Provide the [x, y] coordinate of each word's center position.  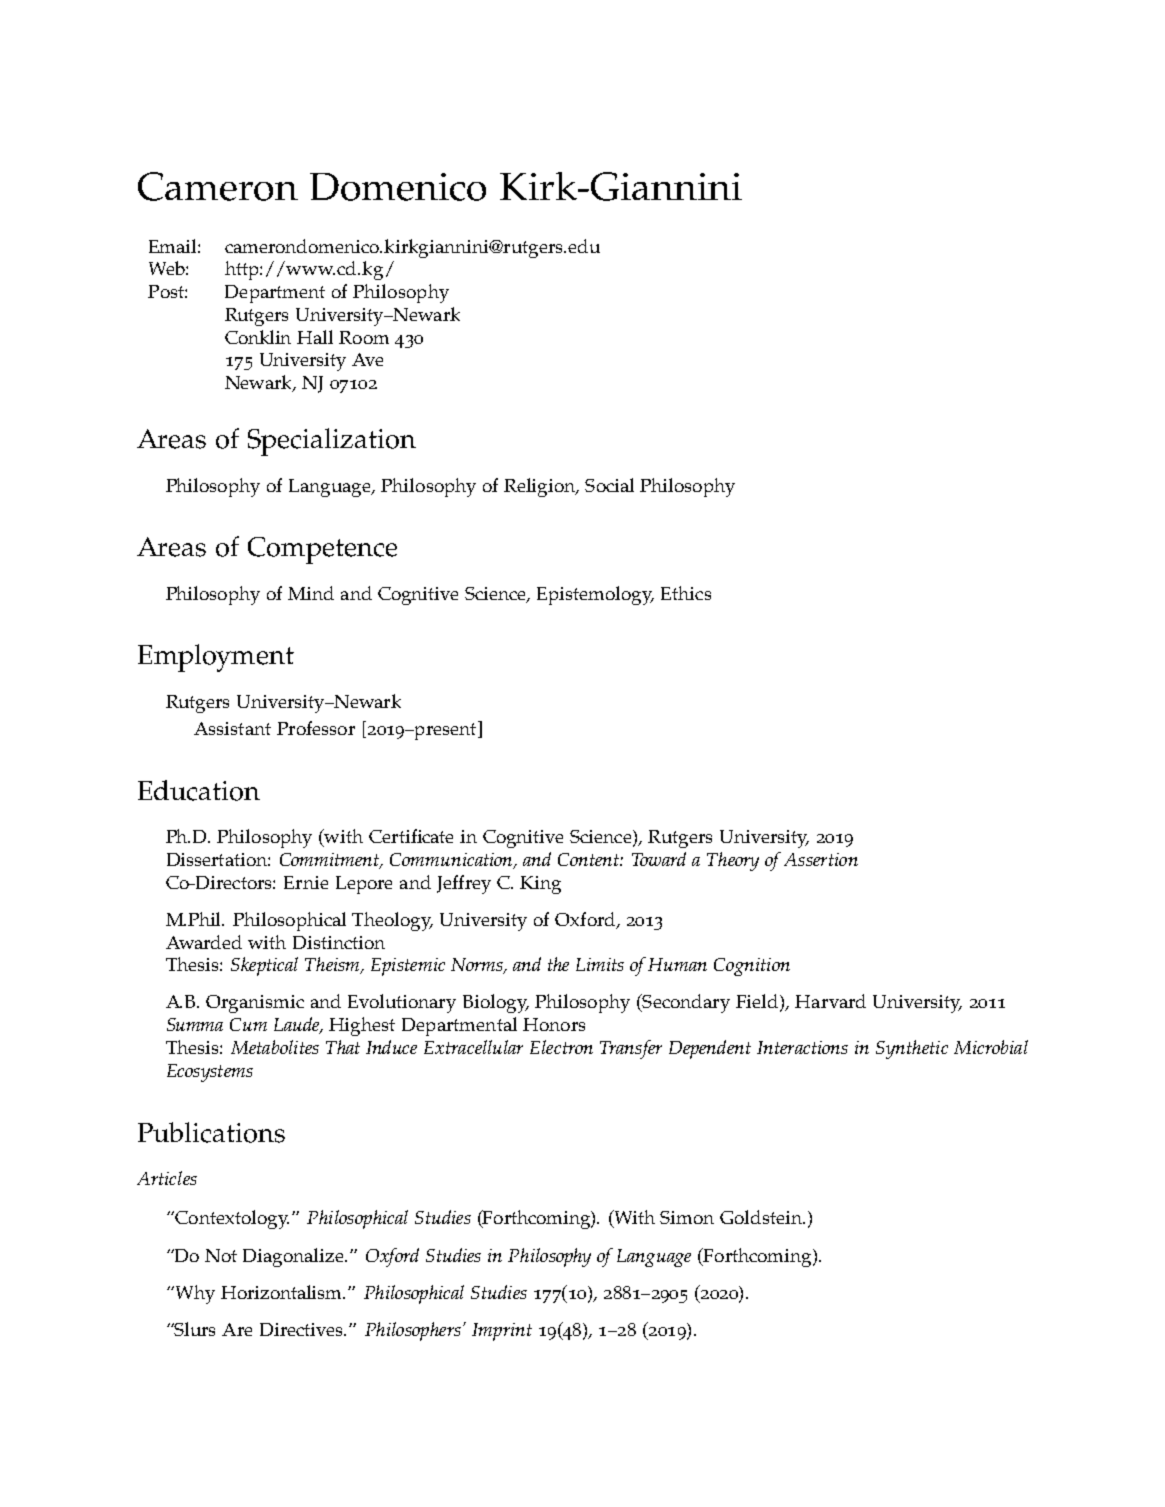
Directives [302, 1329]
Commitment [331, 861]
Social [609, 485]
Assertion [821, 859]
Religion [540, 487]
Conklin [258, 337]
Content [589, 859]
